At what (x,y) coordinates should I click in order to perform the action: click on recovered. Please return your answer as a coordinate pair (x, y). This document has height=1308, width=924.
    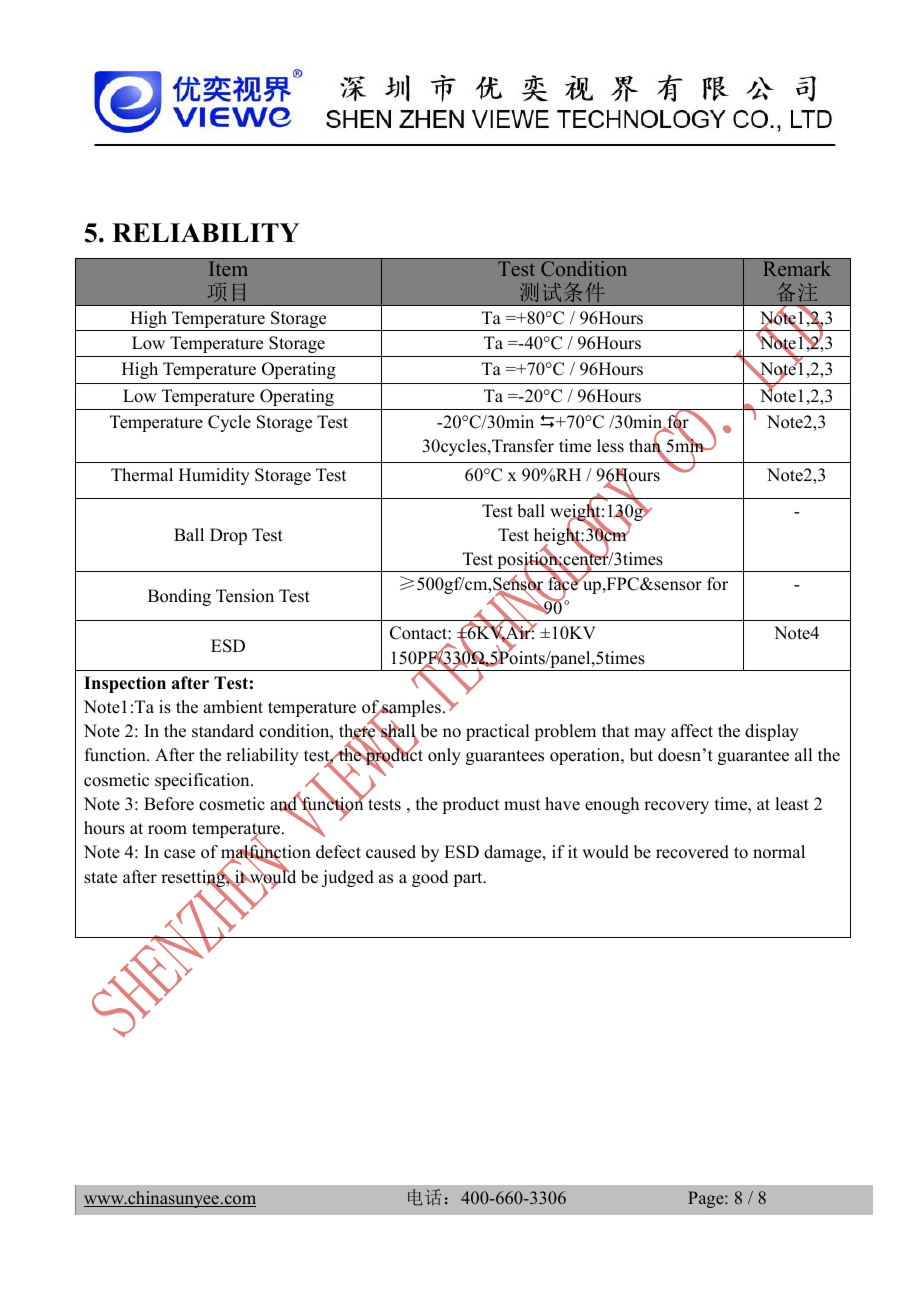
    Looking at the image, I should click on (692, 852).
